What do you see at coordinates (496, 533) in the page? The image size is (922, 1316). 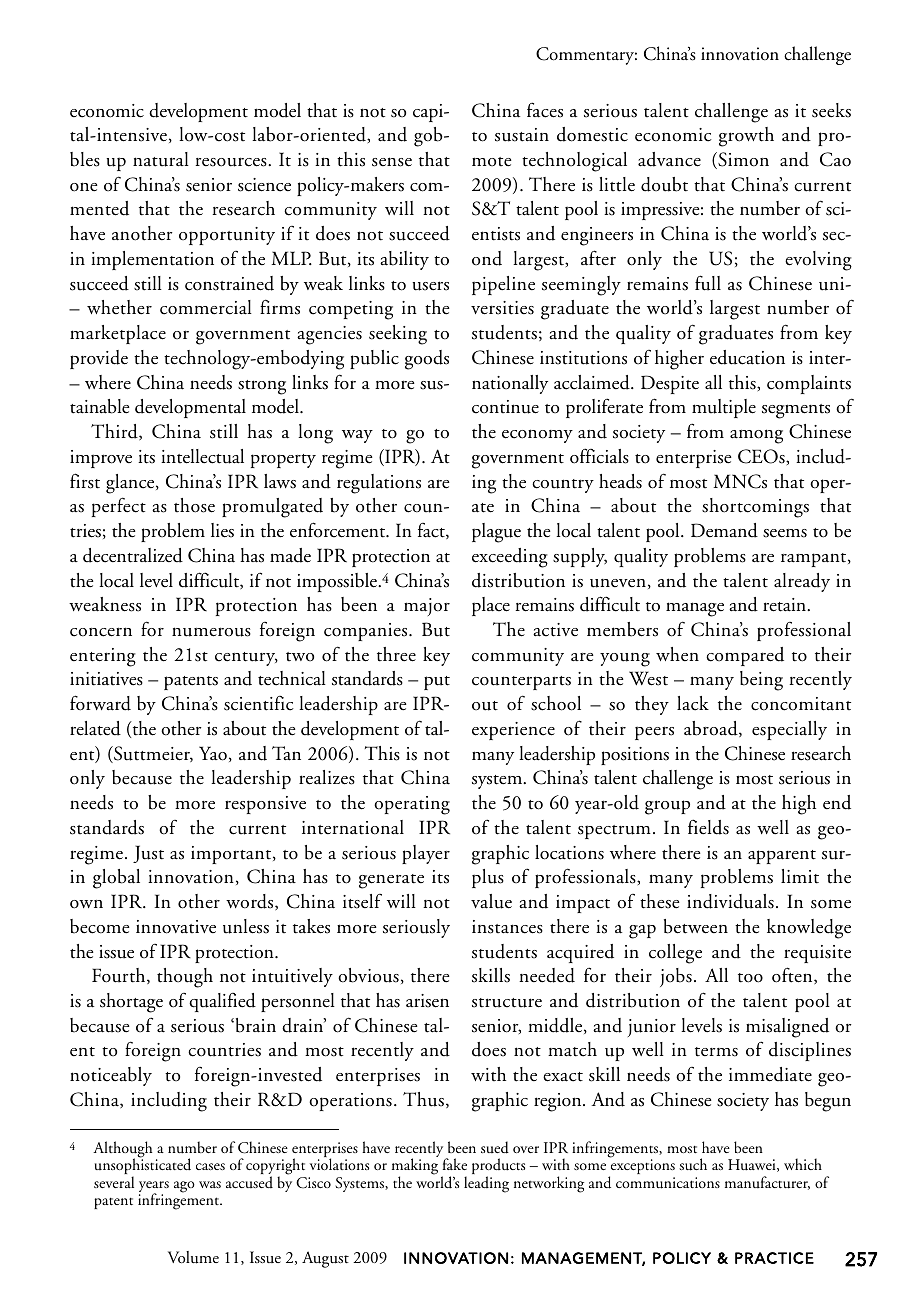 I see `plague` at bounding box center [496, 533].
